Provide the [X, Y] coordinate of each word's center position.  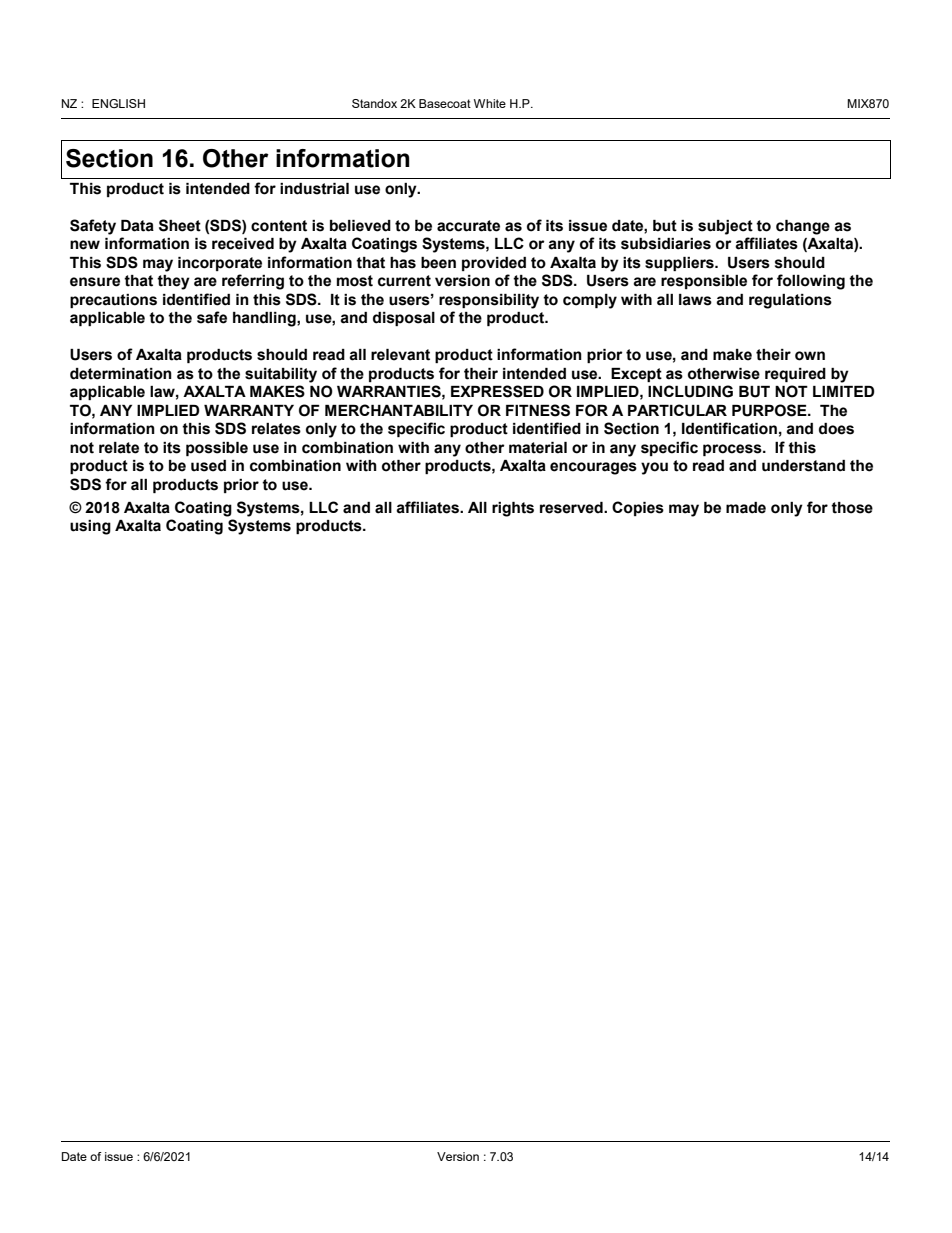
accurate [468, 226]
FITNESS [538, 410]
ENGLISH [118, 103]
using [90, 527]
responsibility [489, 301]
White [490, 103]
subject [725, 227]
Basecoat [445, 103]
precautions [113, 301]
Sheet [180, 225]
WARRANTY [249, 410]
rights [513, 509]
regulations [790, 301]
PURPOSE [770, 410]
